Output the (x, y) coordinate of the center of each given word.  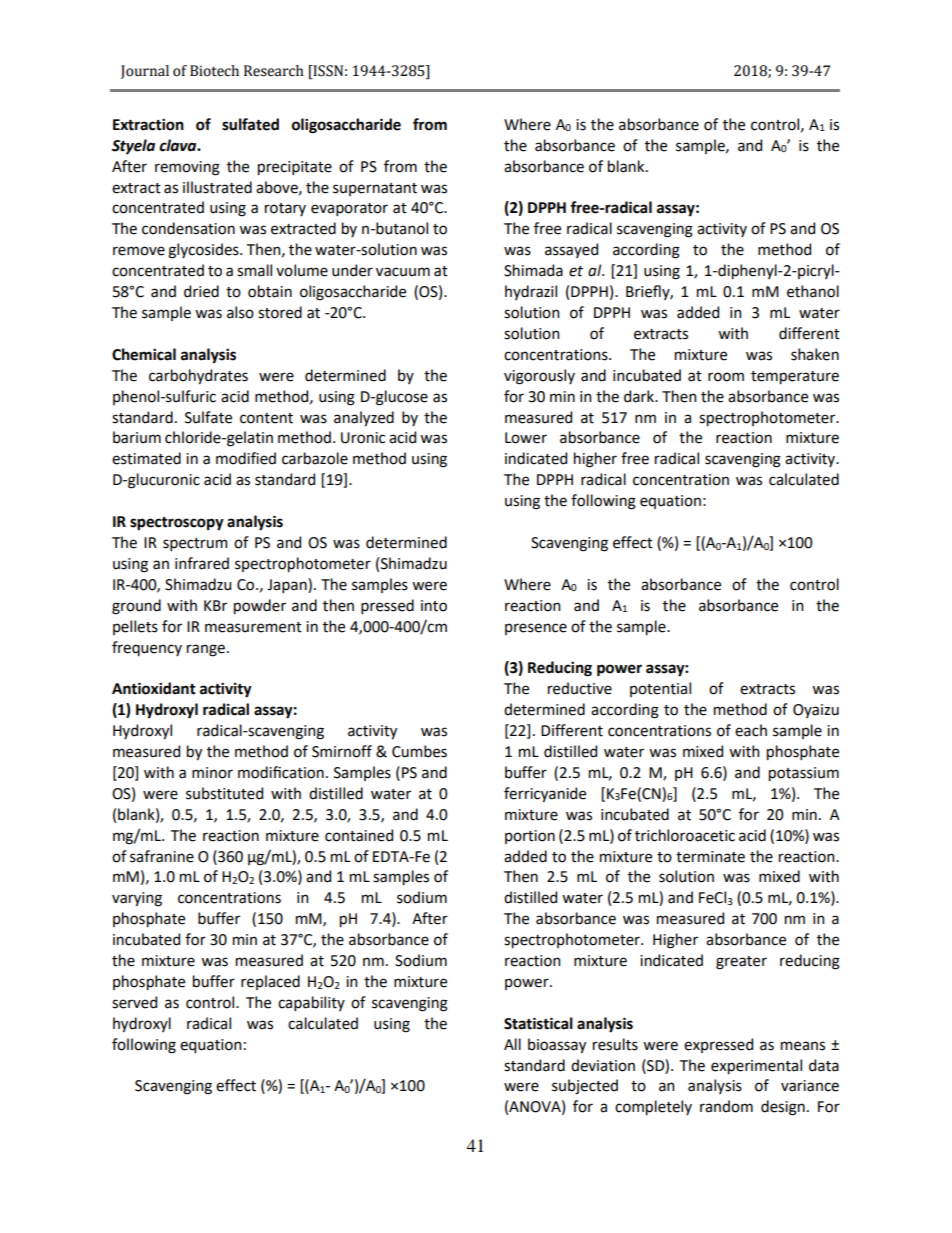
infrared (202, 563)
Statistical (538, 1023)
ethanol (813, 291)
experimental (756, 1066)
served (134, 1002)
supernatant (375, 189)
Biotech (214, 71)
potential (660, 689)
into (434, 606)
